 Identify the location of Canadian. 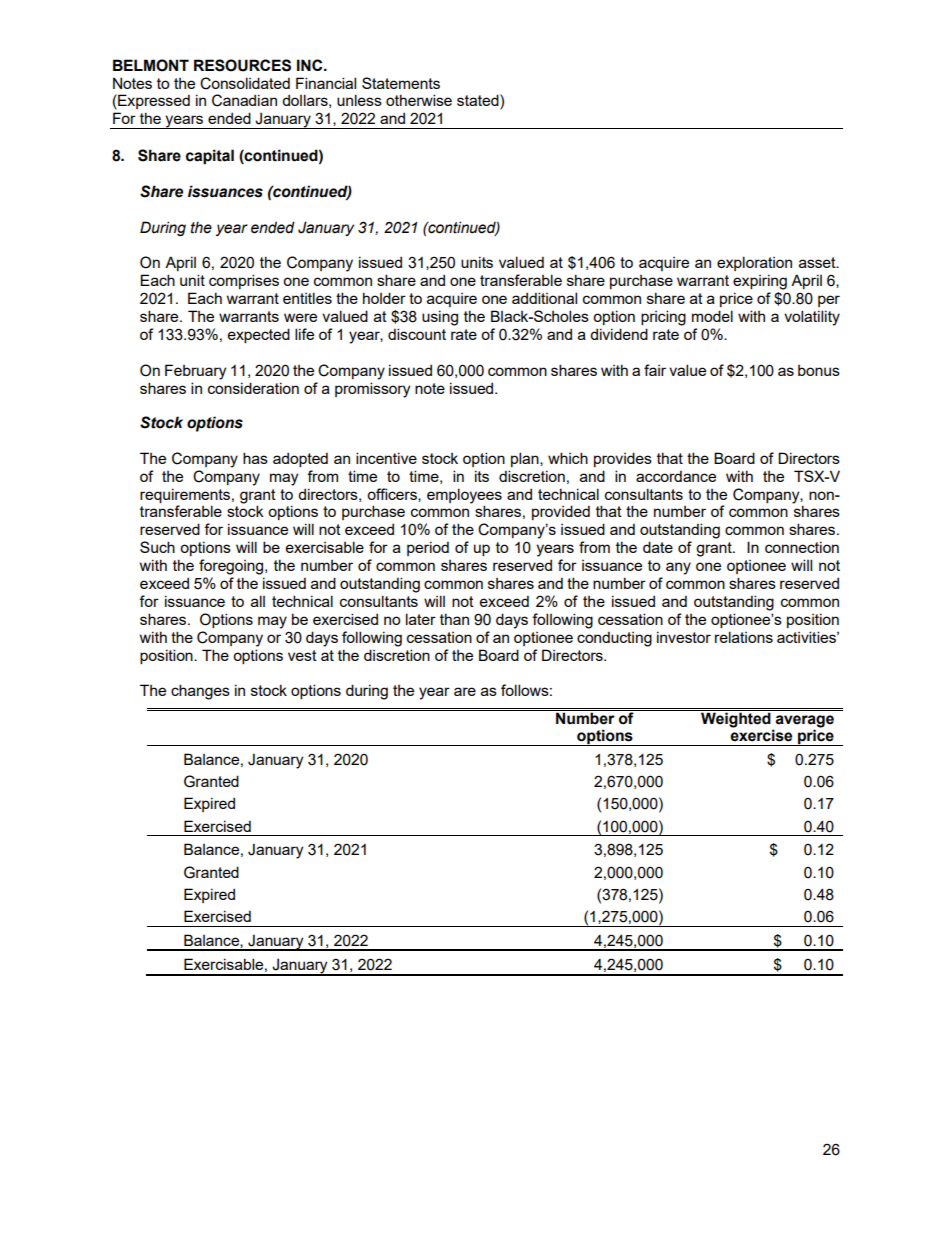
(244, 100).
